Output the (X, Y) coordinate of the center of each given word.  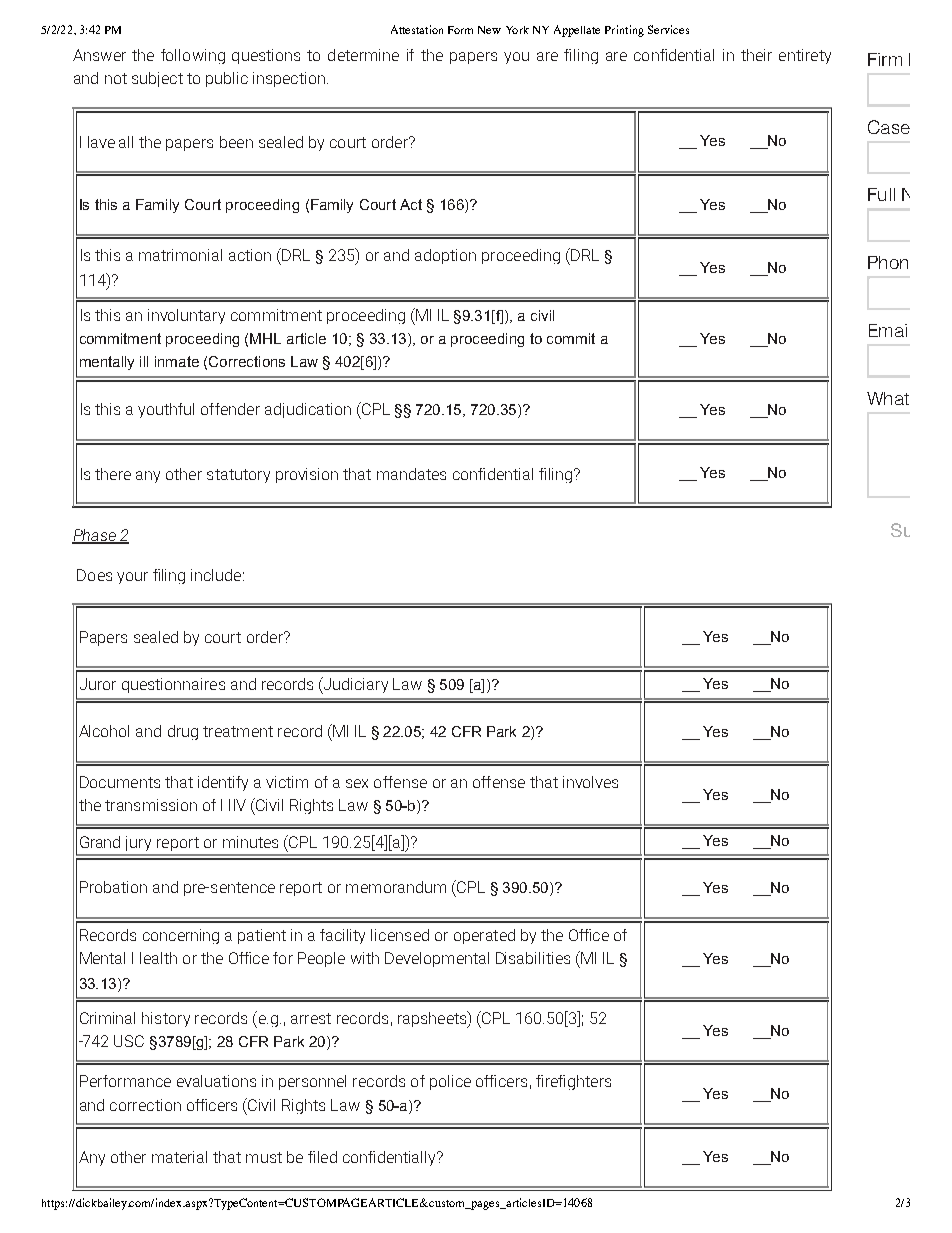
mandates (411, 474)
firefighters (573, 1082)
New (489, 30)
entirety (805, 56)
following (193, 56)
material (179, 1157)
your (132, 578)
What (888, 398)
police (450, 1082)
